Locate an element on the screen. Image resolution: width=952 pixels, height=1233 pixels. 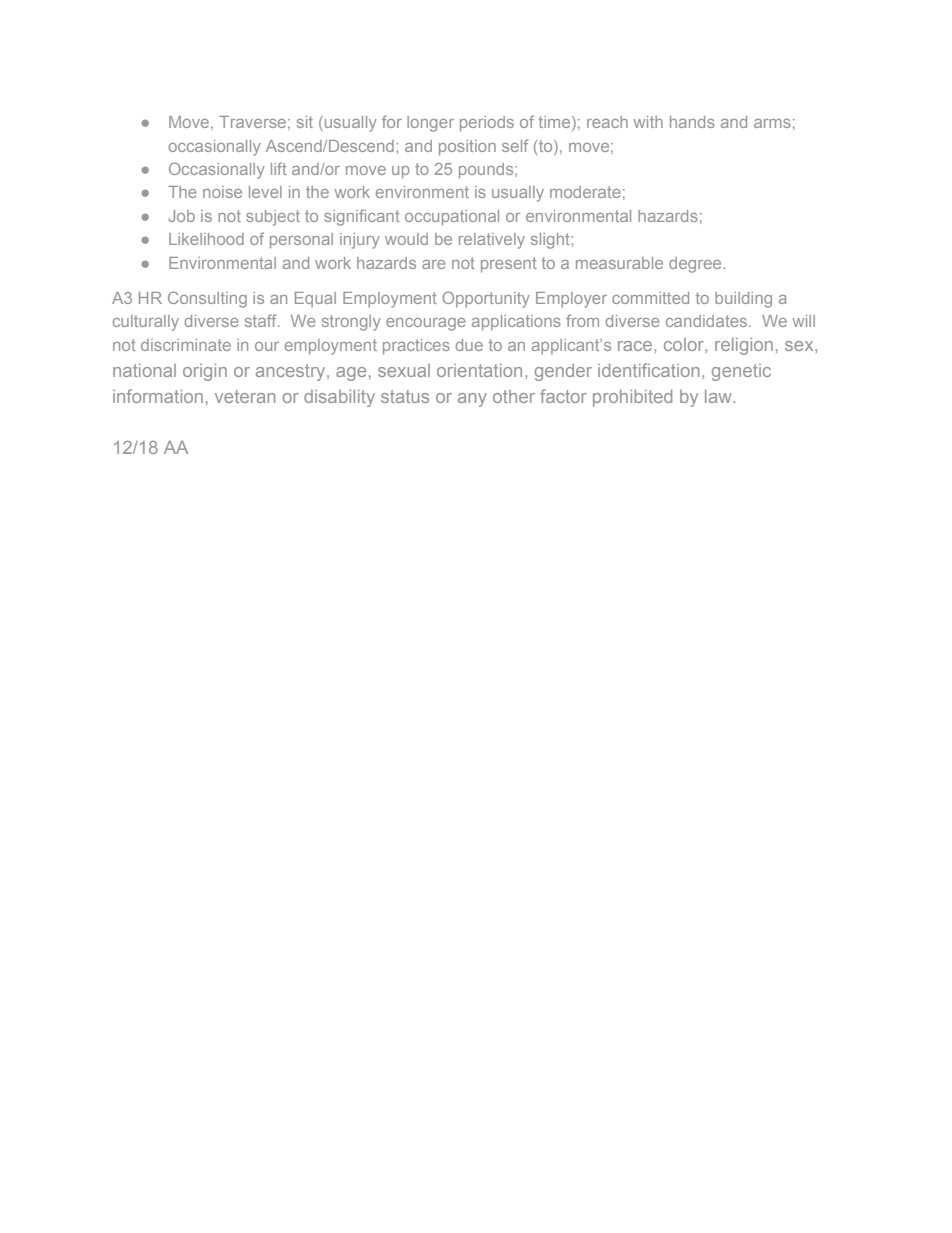
noise is located at coordinates (222, 192).
